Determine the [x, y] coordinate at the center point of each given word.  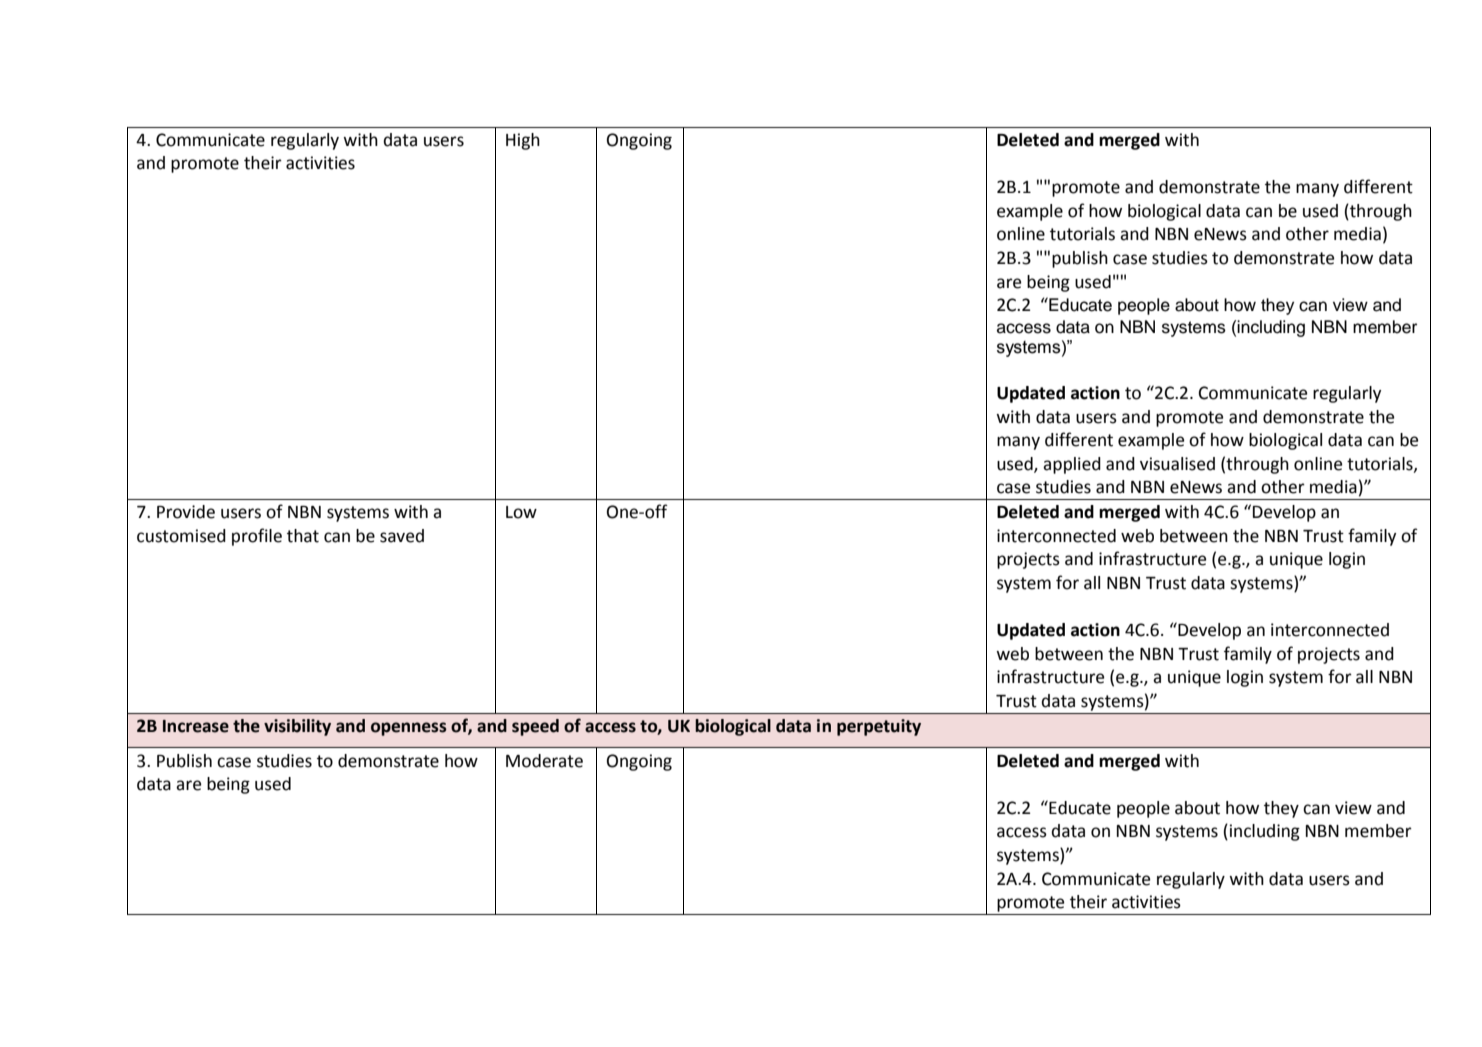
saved [402, 536]
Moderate [544, 761]
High [523, 141]
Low [521, 512]
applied [1072, 465]
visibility [297, 727]
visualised [1177, 464]
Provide [186, 512]
